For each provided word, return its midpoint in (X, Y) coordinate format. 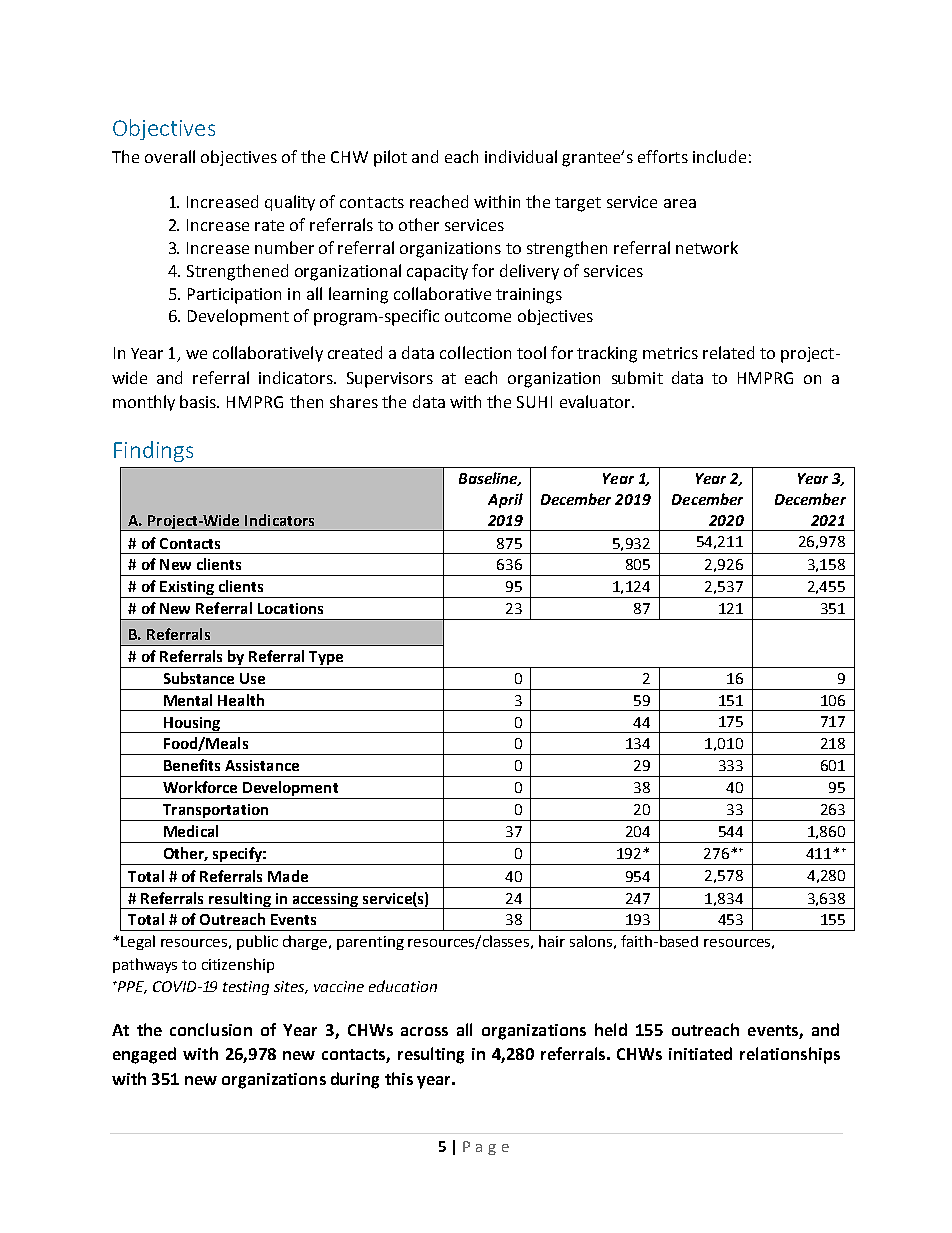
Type (326, 658)
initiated (700, 1053)
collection (475, 352)
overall (170, 156)
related (728, 352)
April (505, 500)
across (424, 1031)
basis (199, 401)
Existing (187, 589)
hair (552, 941)
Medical (191, 831)
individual (521, 156)
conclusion (211, 1029)
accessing (325, 901)
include (719, 156)
